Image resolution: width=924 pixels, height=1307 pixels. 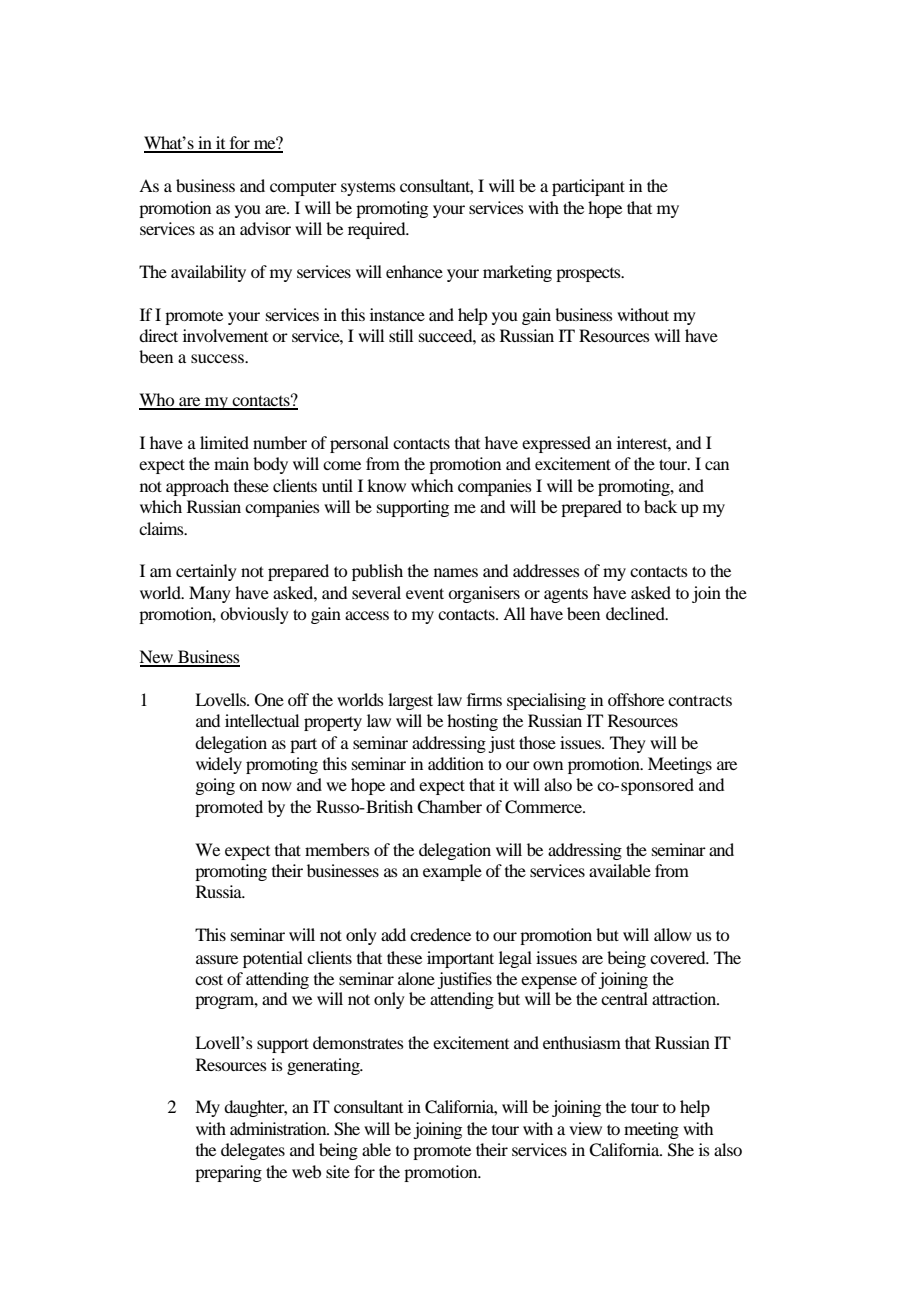 I want to click on view, so click(x=585, y=1128).
